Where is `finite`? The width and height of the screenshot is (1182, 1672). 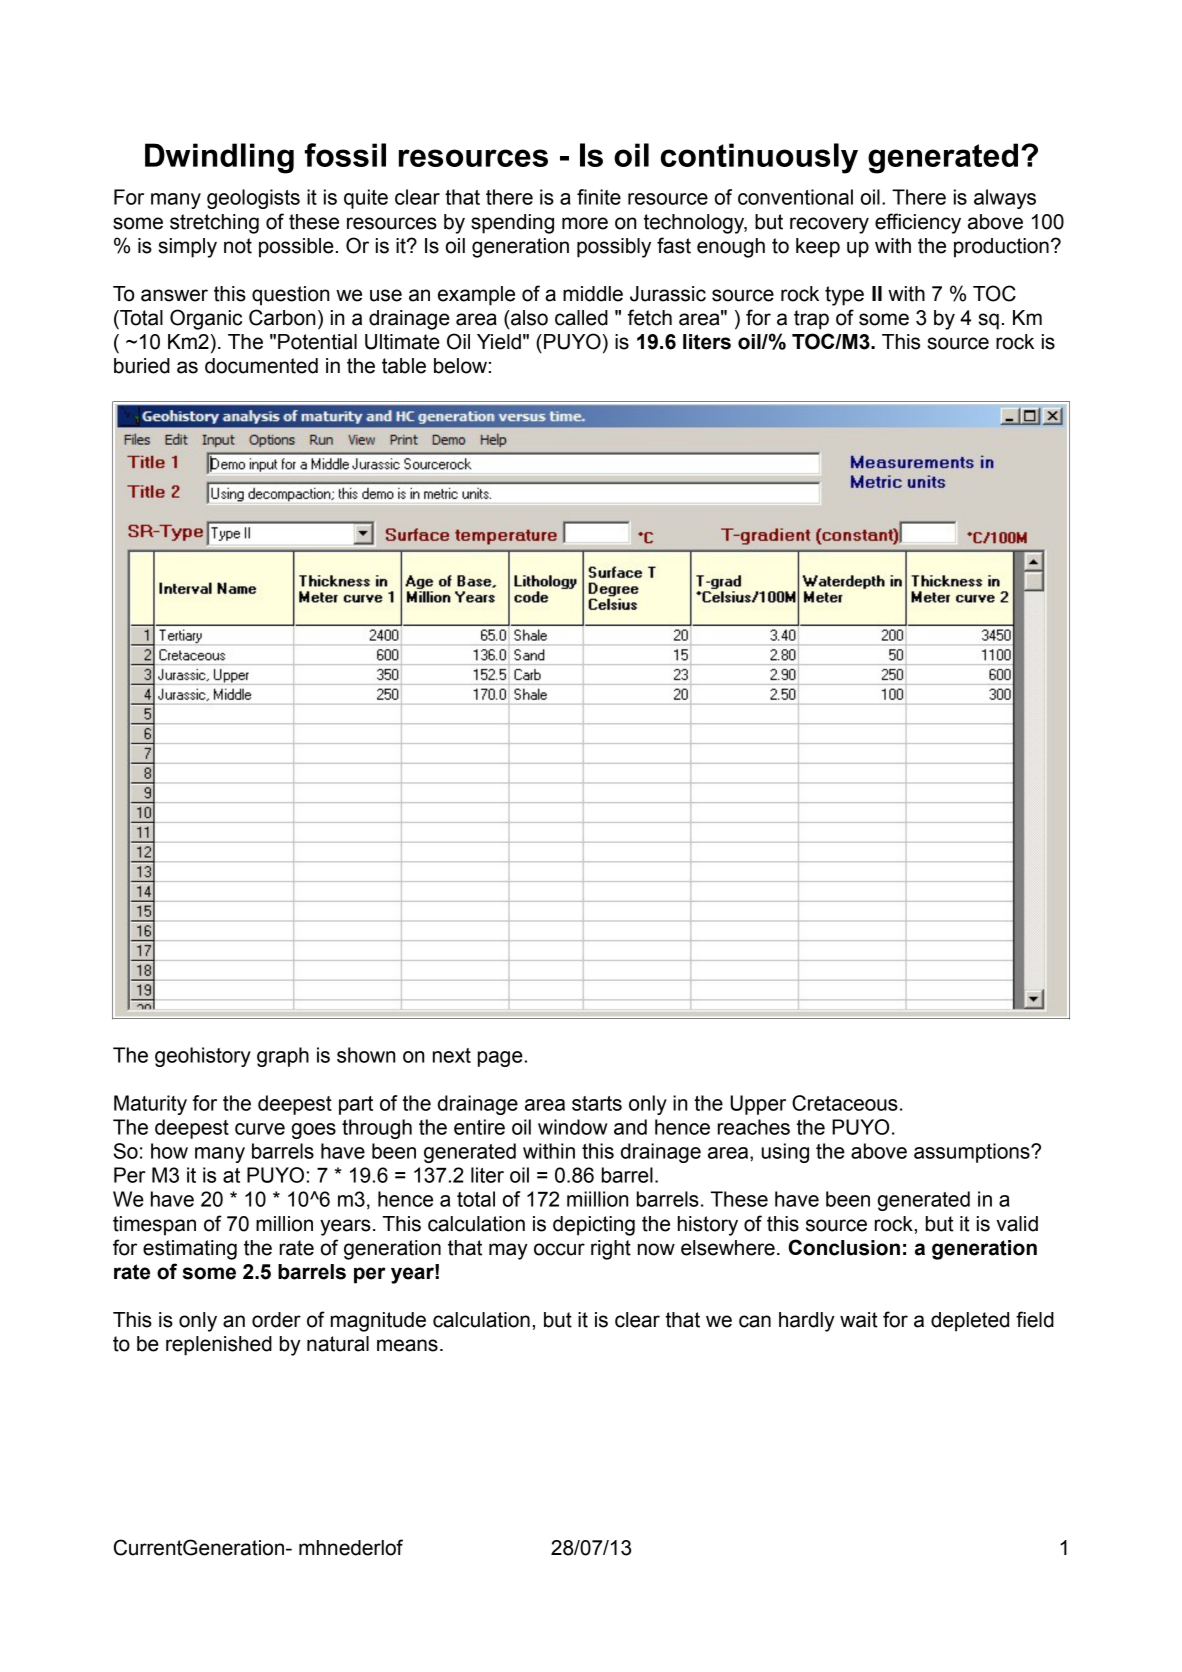 finite is located at coordinates (599, 197).
